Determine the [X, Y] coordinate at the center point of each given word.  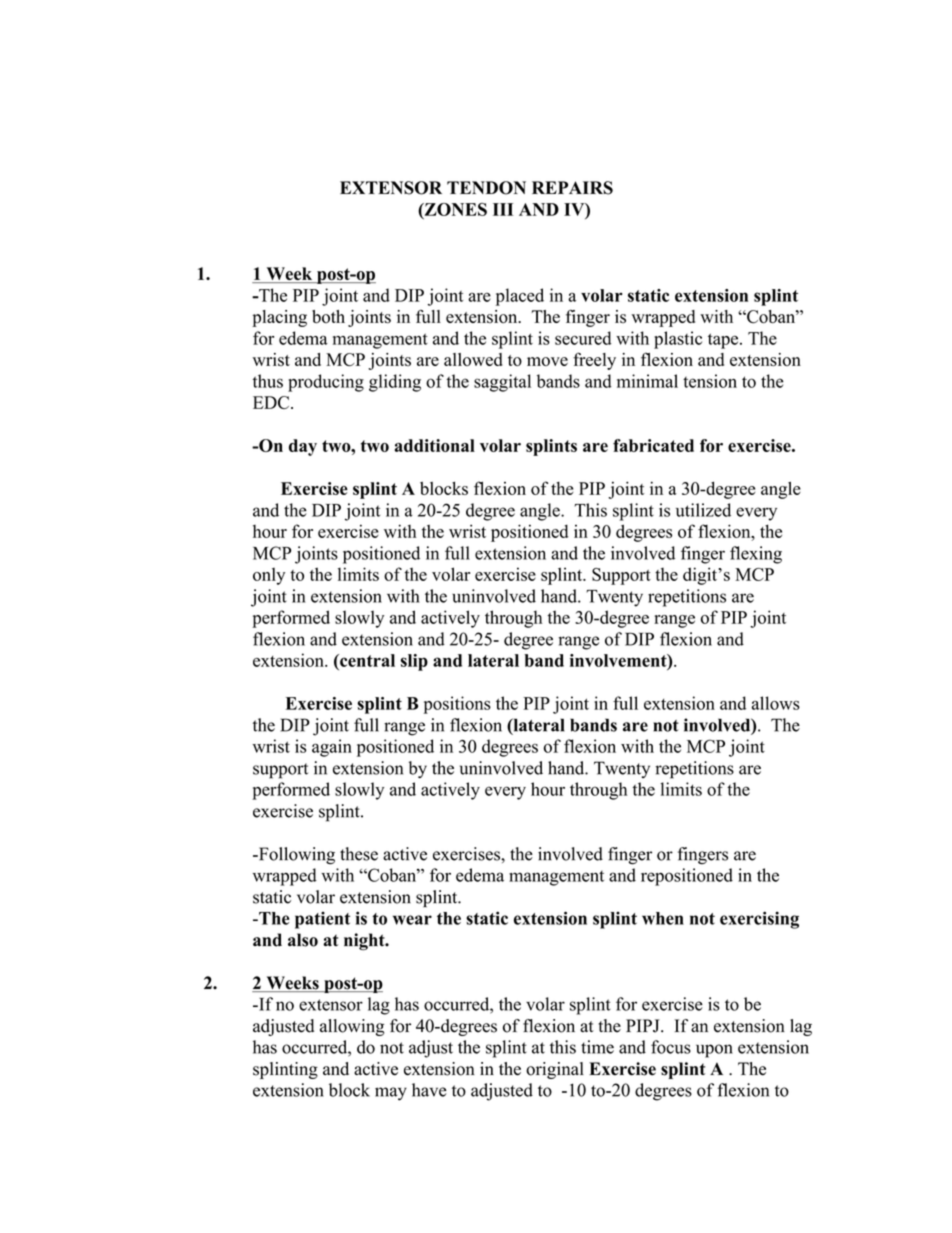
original [555, 1070]
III [503, 209]
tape [724, 341]
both [328, 316]
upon [714, 1051]
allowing [352, 1027]
